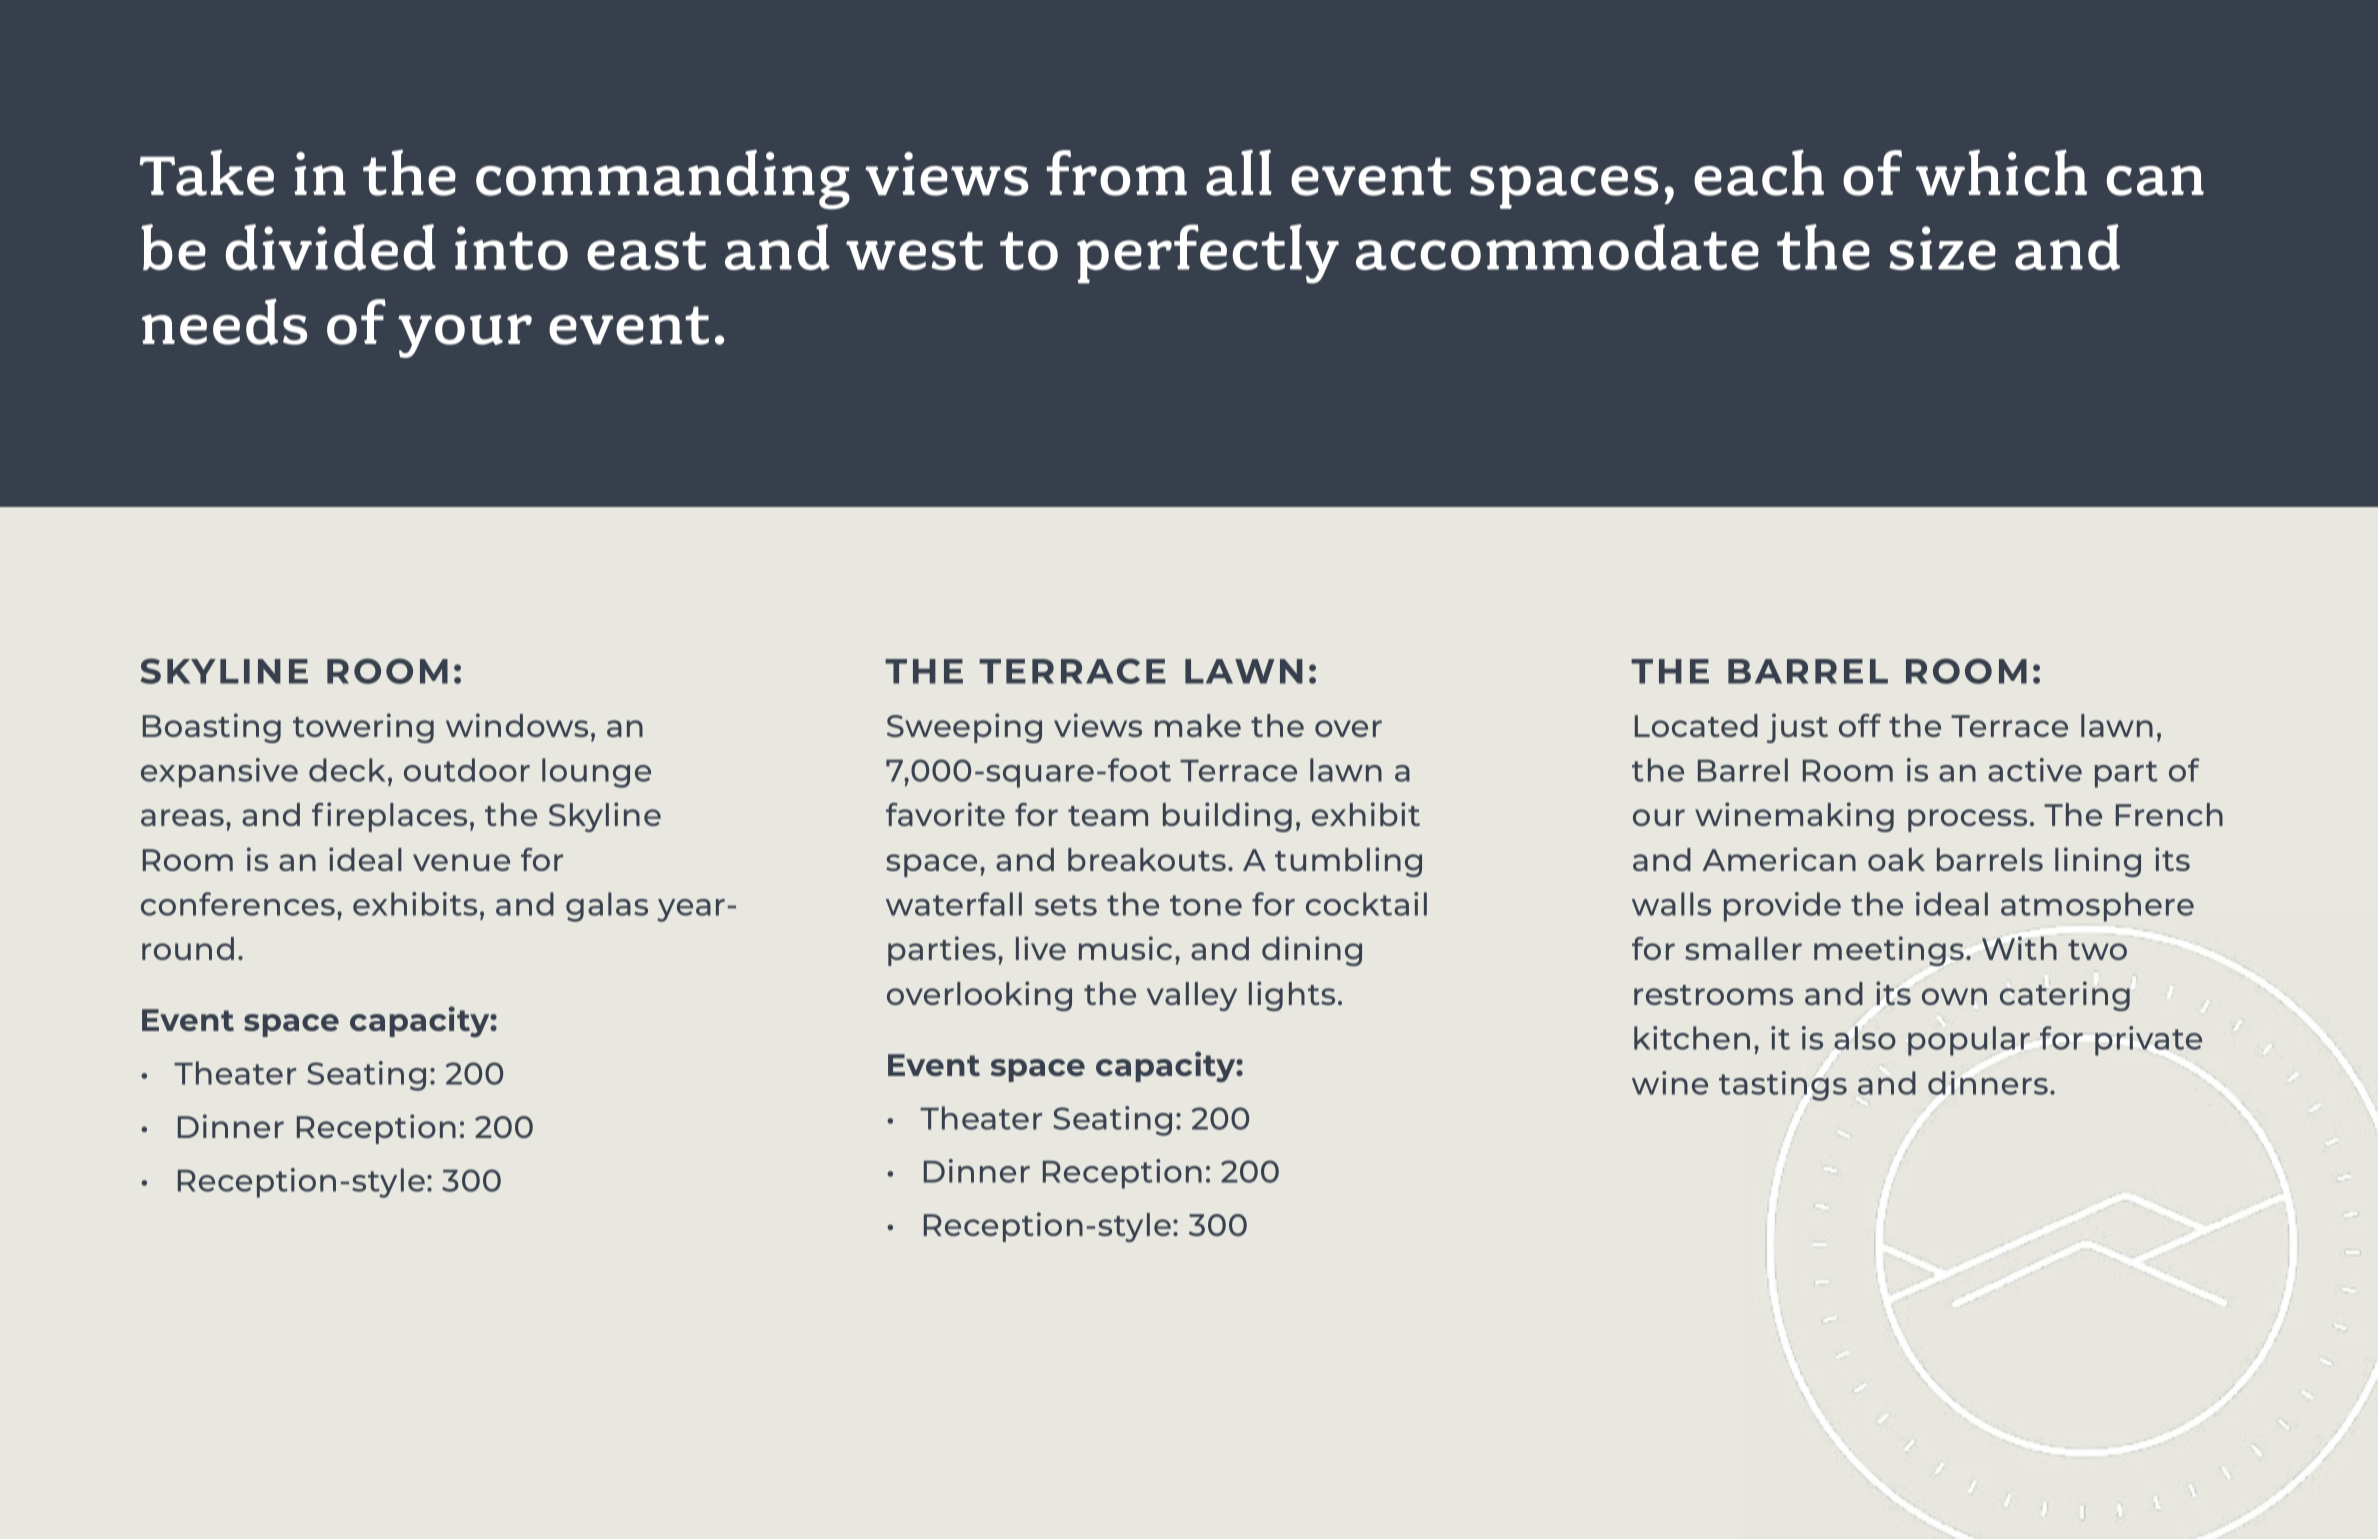 This screenshot has height=1539, width=2378. What do you see at coordinates (2001, 172) in the screenshot?
I see `which` at bounding box center [2001, 172].
